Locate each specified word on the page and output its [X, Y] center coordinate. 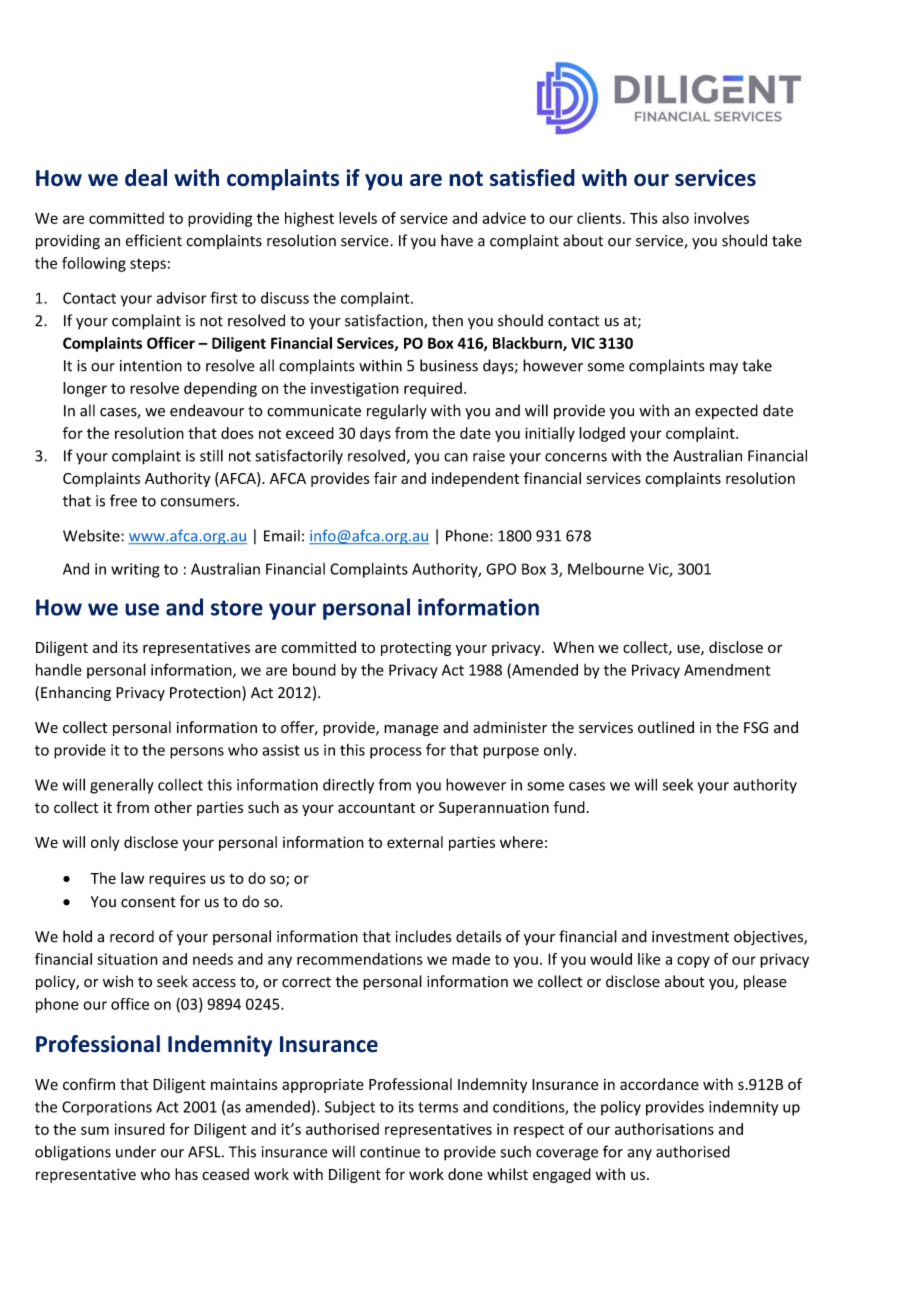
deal [146, 178]
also [675, 218]
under [136, 1151]
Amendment [727, 670]
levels [358, 218]
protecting [416, 649]
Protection [206, 693]
